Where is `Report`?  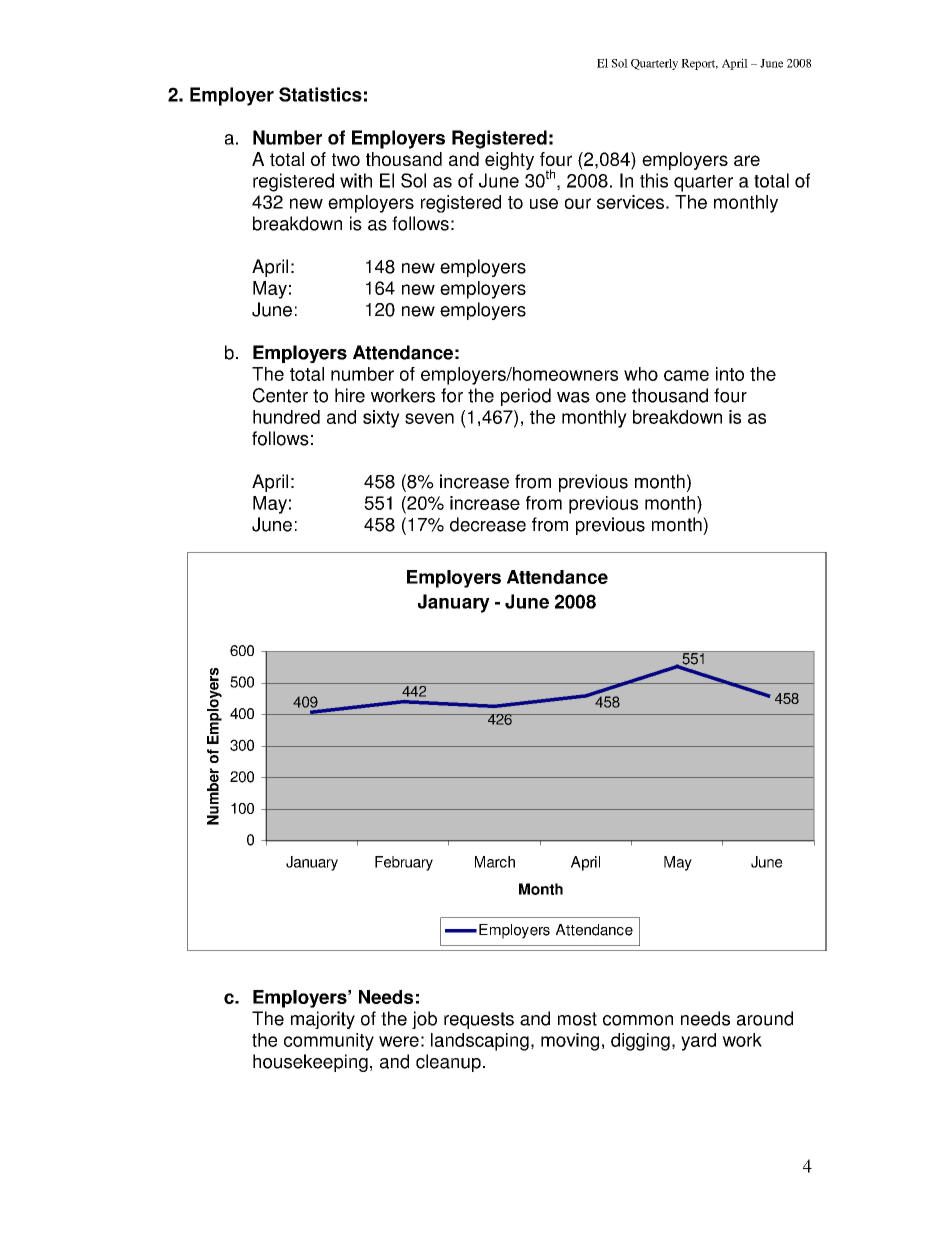 Report is located at coordinates (699, 64).
